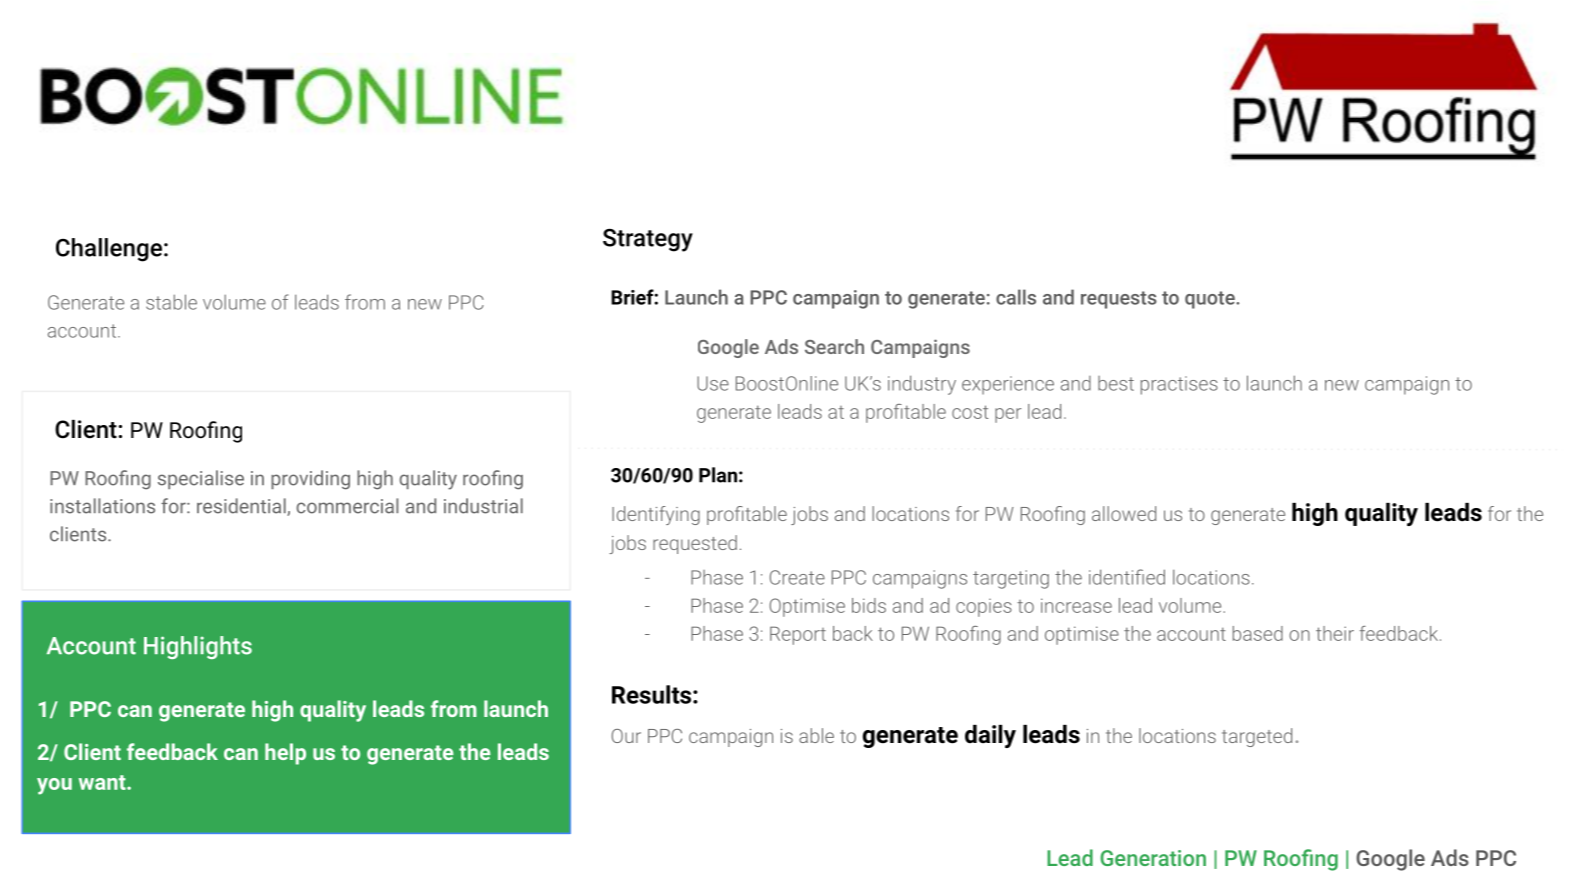 Image resolution: width=1585 pixels, height=892 pixels. I want to click on Generation, so click(1153, 858).
